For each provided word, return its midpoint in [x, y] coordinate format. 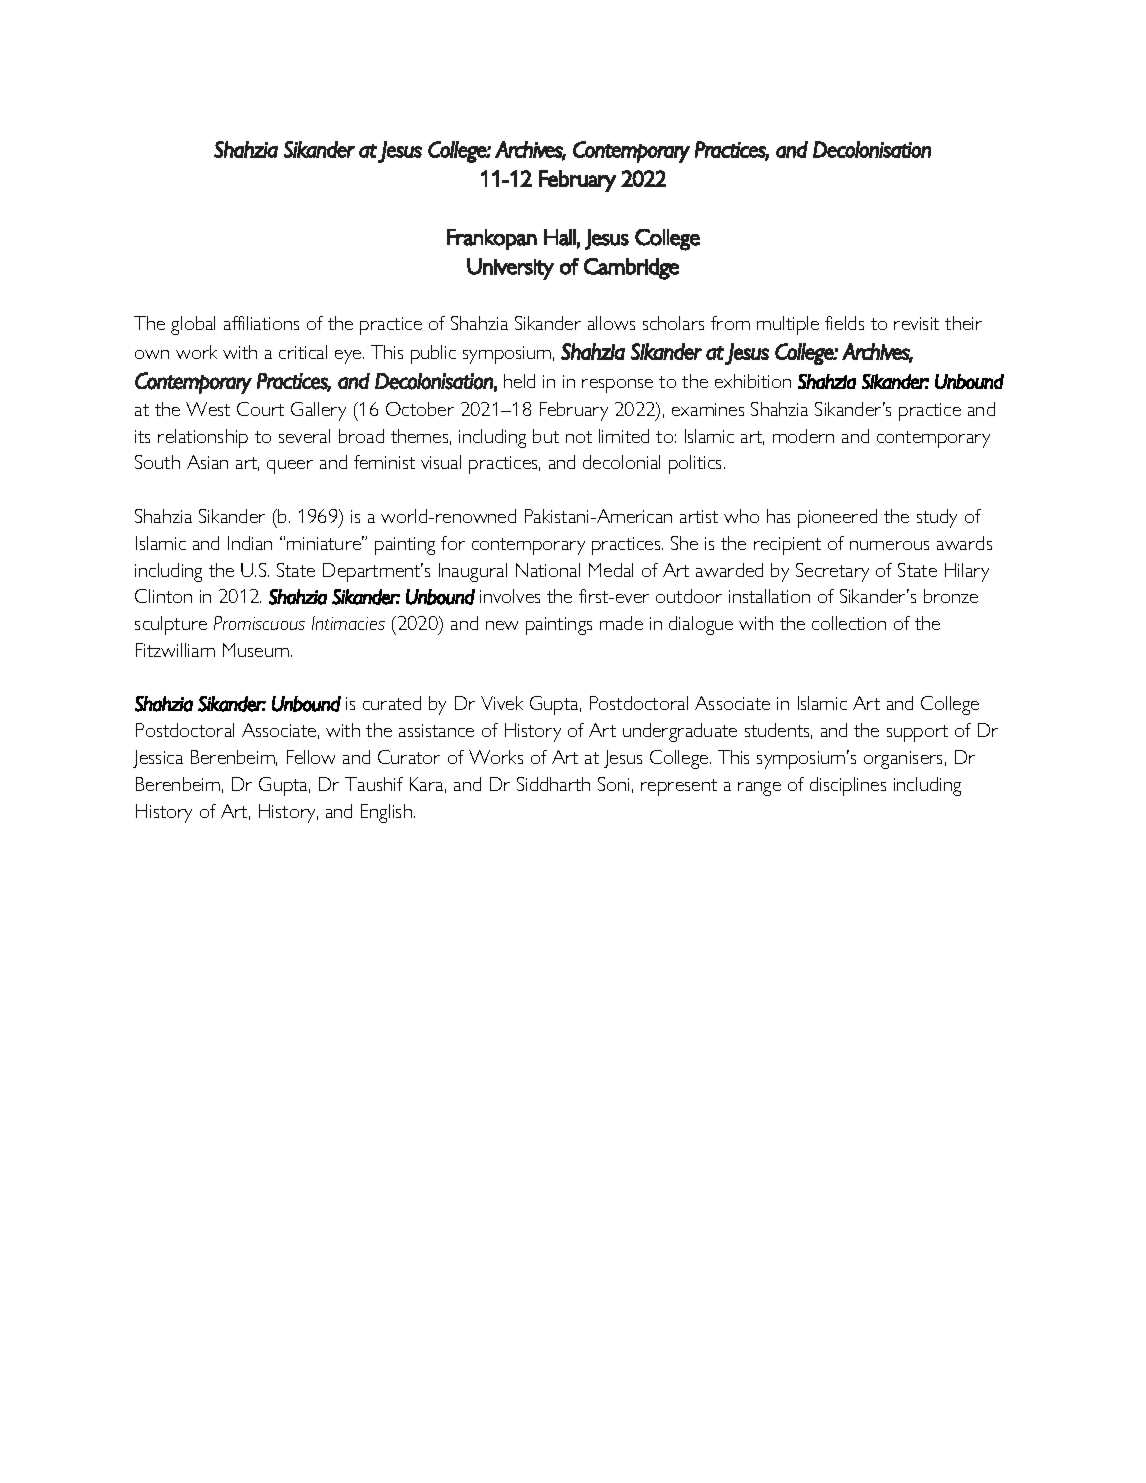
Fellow [311, 757]
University [510, 269]
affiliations [261, 323]
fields [844, 323]
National [548, 570]
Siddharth [553, 784]
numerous [889, 545]
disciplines [848, 786]
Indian [250, 543]
